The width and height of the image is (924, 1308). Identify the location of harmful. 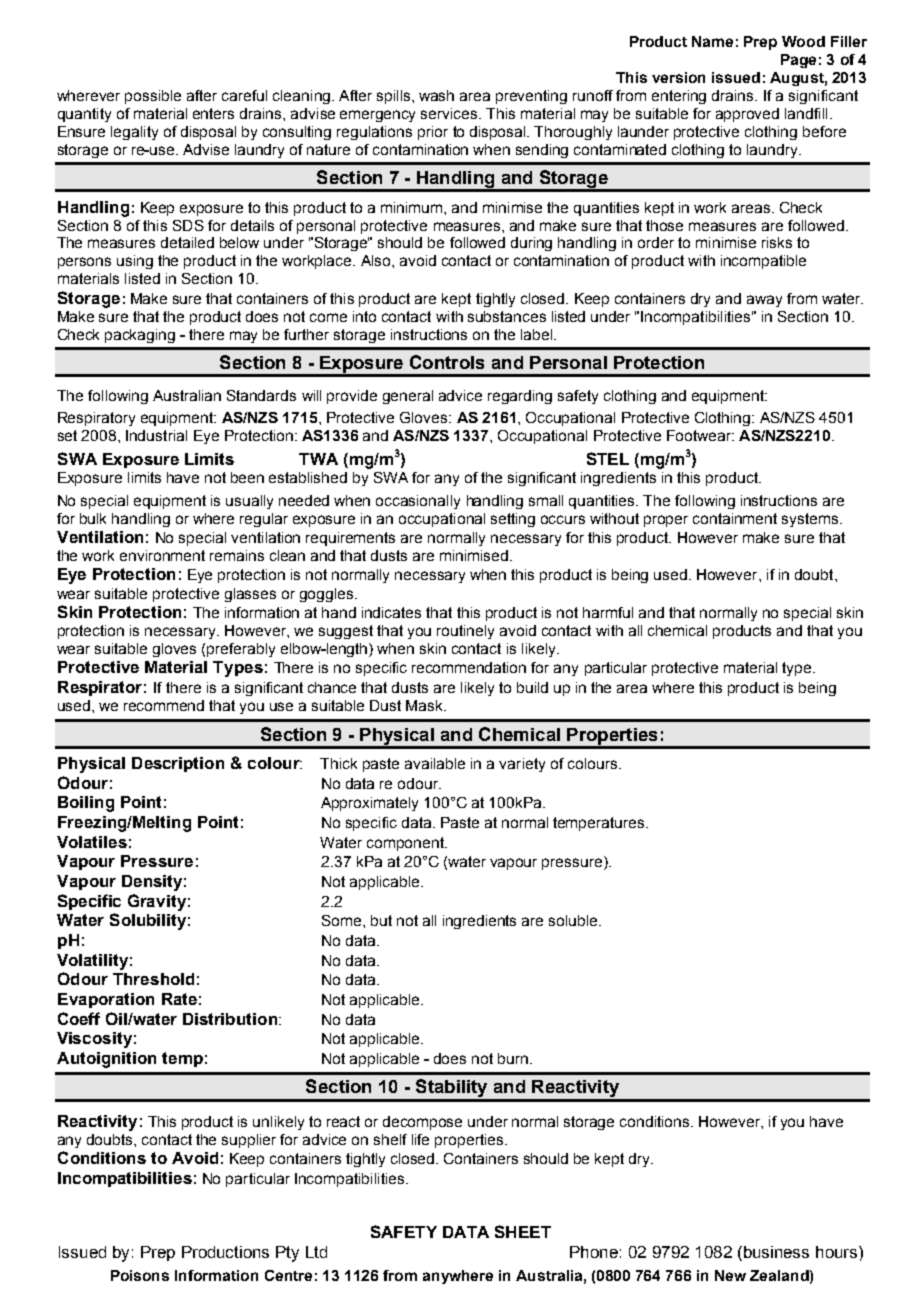
(608, 612).
